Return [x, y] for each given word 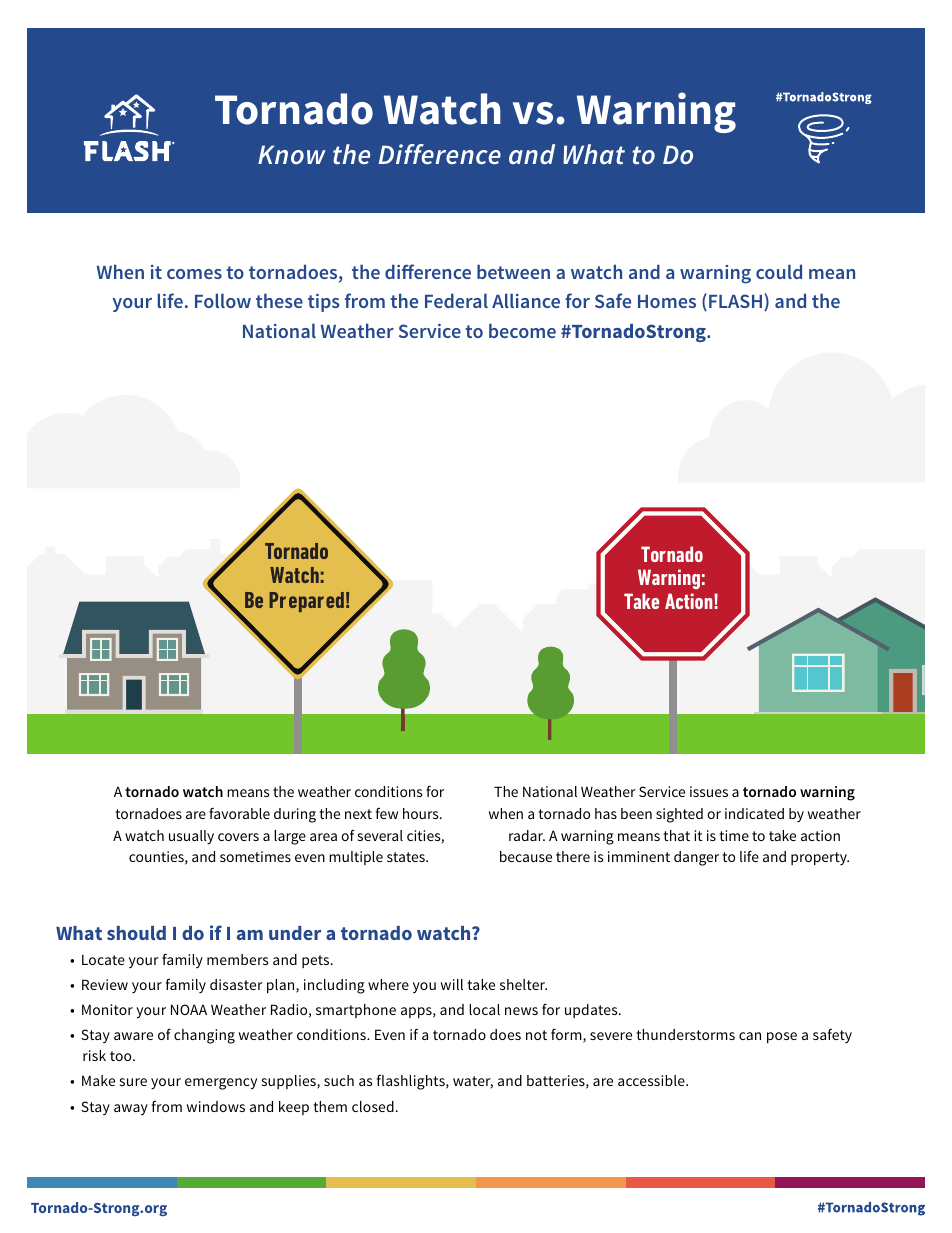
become [522, 330]
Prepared [306, 602]
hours [422, 813]
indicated [754, 813]
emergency [221, 1084]
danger [696, 858]
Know [292, 155]
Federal [456, 300]
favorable [239, 813]
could [779, 271]
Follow [223, 300]
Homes [667, 301]
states [407, 857]
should [136, 933]
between [513, 271]
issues [709, 791]
